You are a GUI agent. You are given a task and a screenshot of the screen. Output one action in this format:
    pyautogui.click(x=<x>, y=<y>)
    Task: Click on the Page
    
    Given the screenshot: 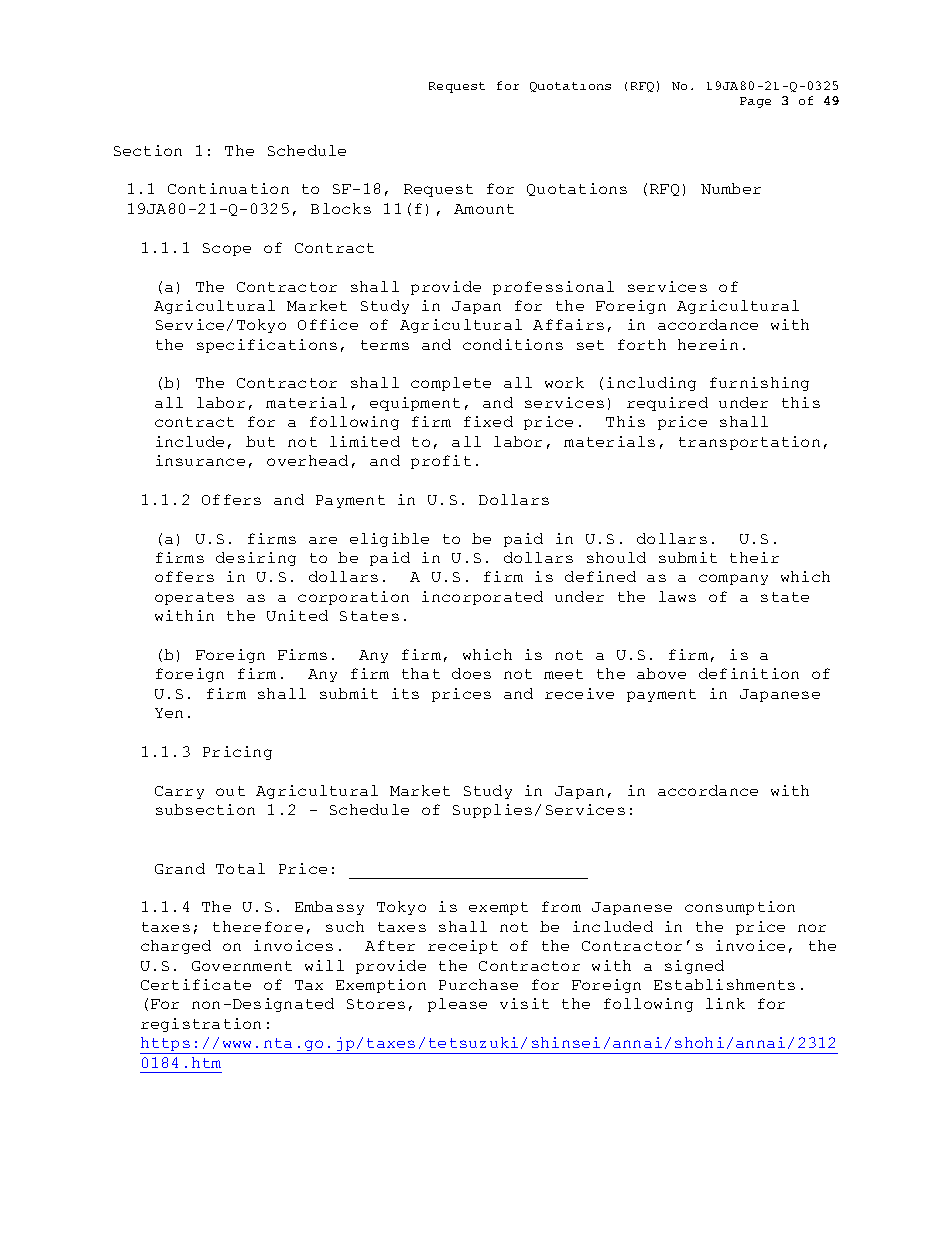 What is the action you would take?
    pyautogui.click(x=755, y=102)
